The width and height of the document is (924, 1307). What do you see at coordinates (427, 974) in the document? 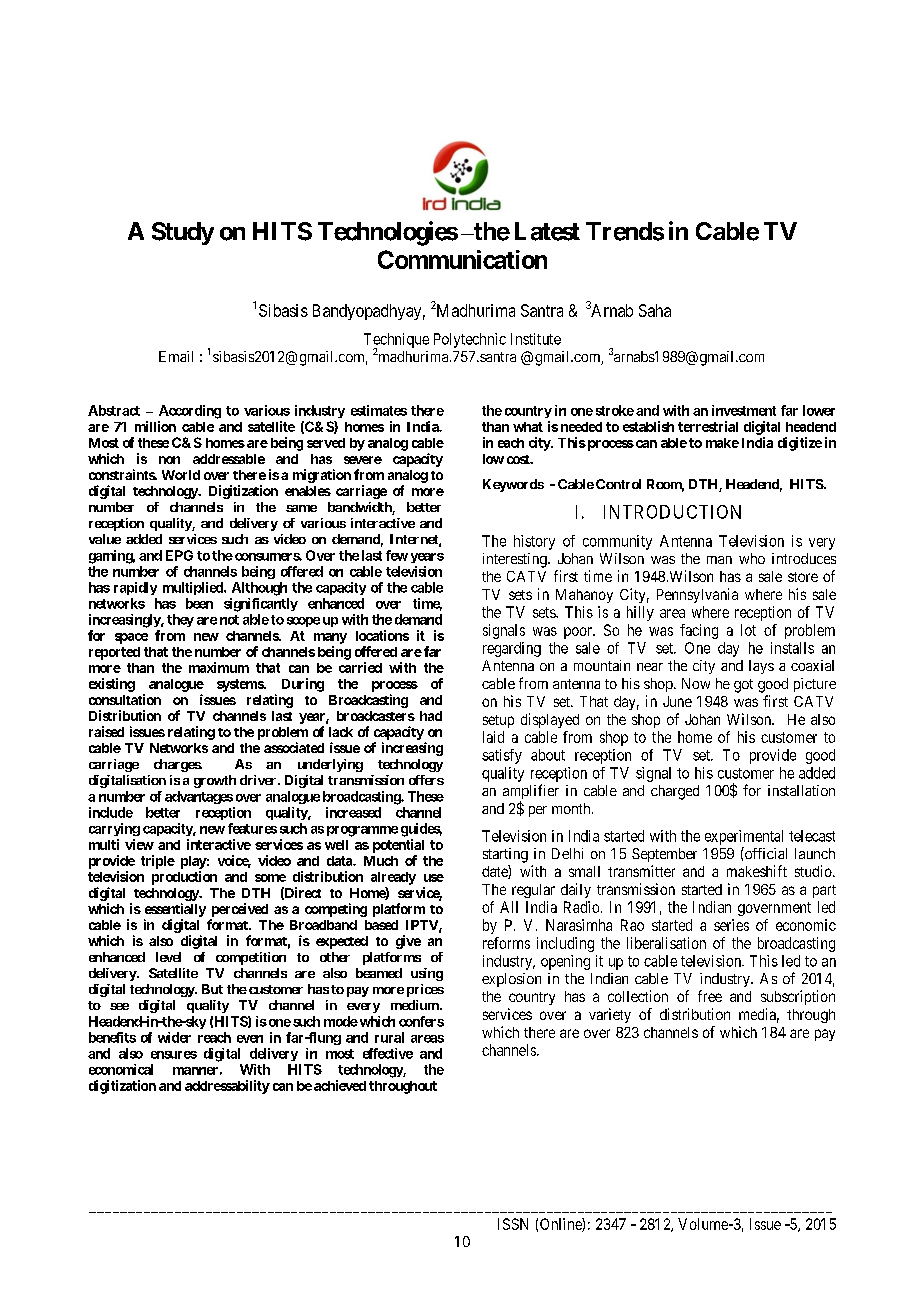
I see `using` at bounding box center [427, 974].
